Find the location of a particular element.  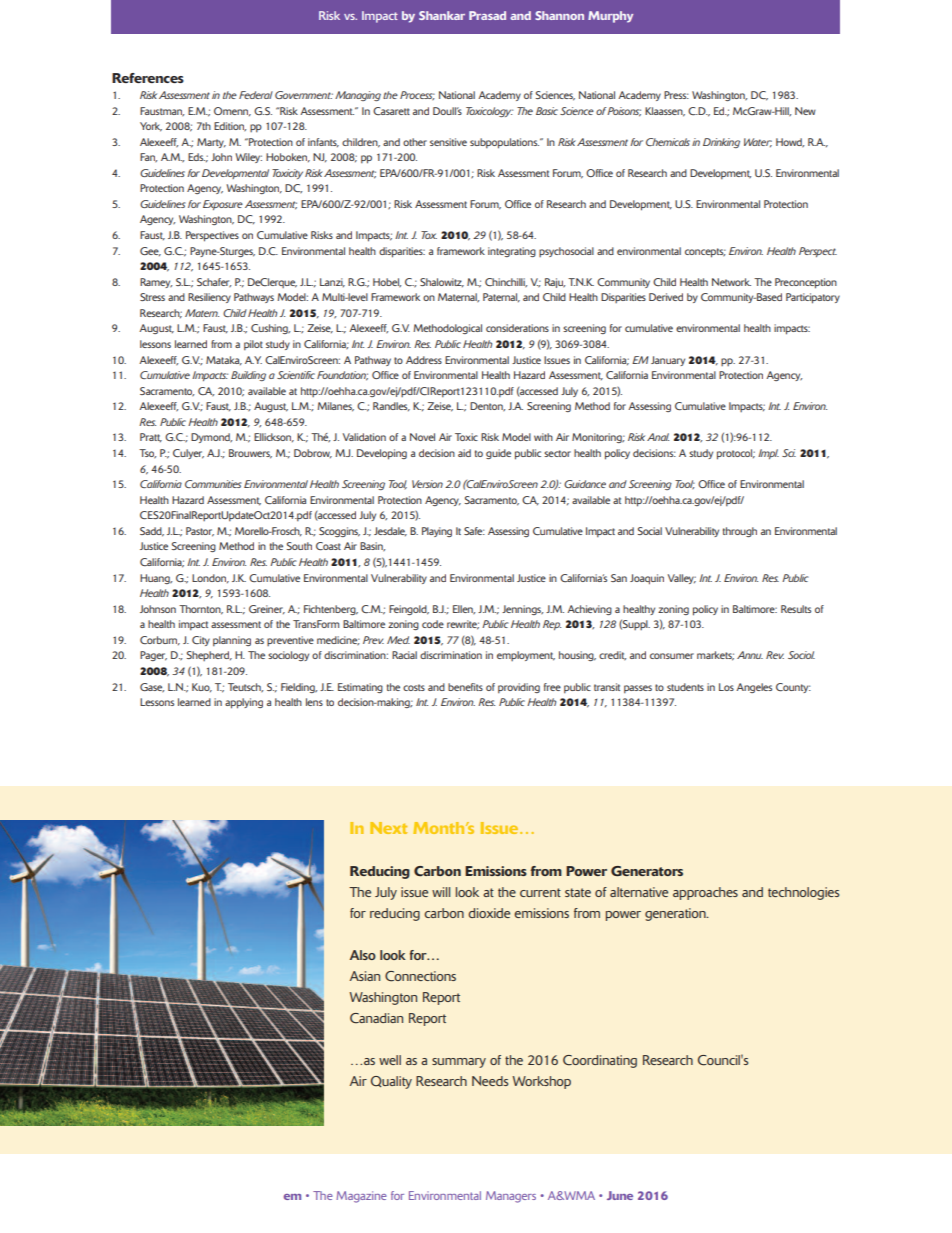

Jennings is located at coordinates (522, 610).
